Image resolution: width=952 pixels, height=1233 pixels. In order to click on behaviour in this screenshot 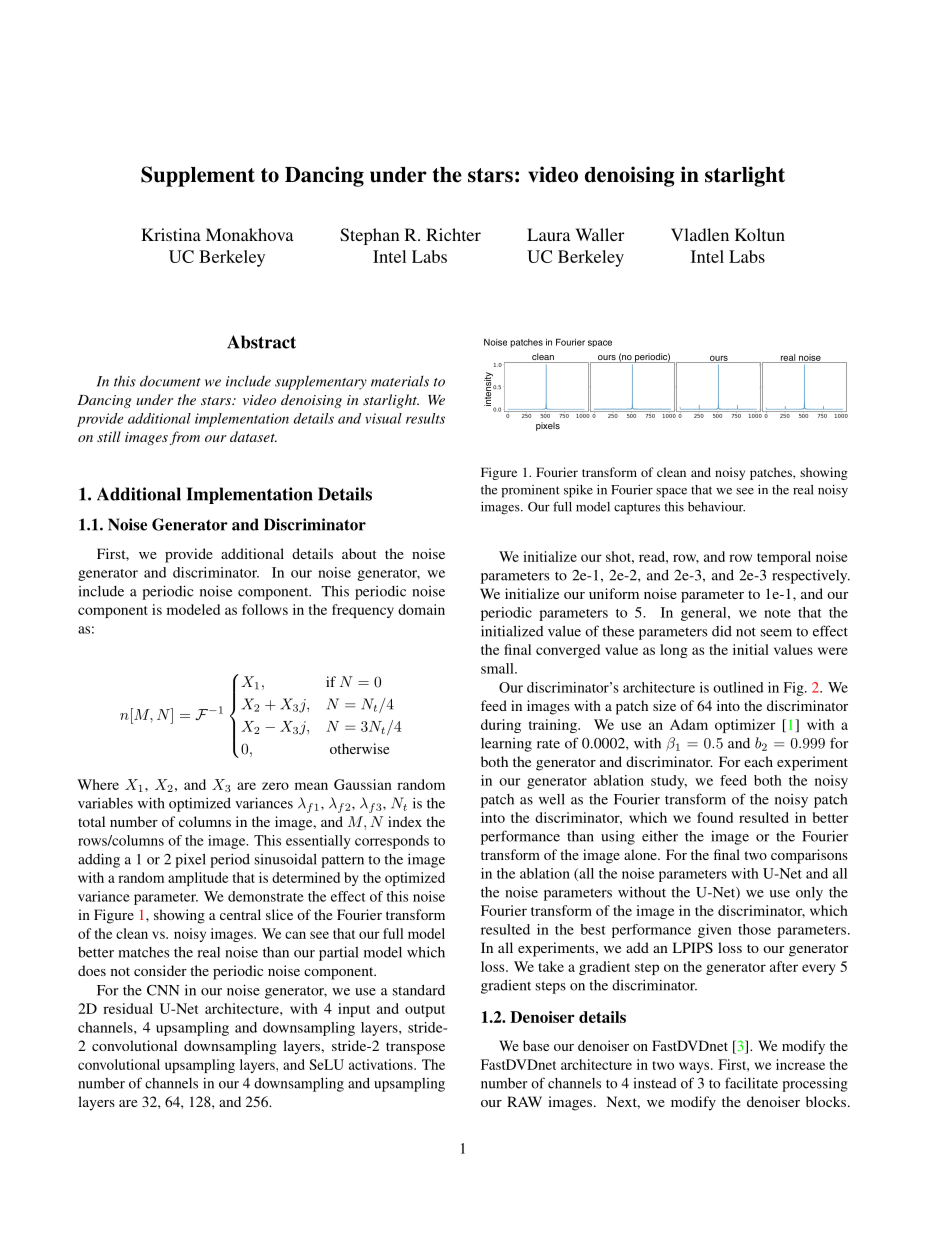, I will do `click(716, 507)`.
